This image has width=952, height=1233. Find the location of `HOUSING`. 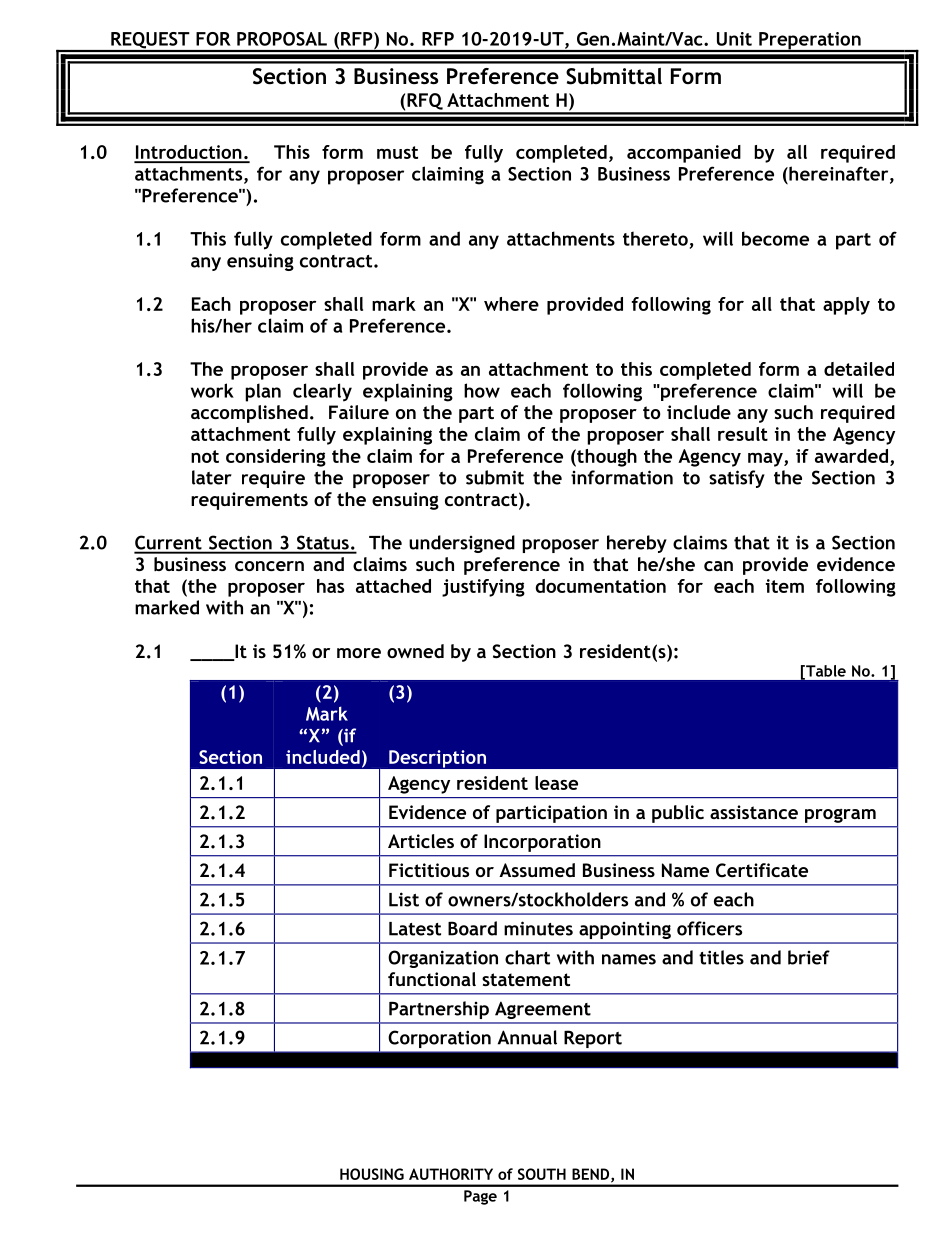

HOUSING is located at coordinates (372, 1174).
